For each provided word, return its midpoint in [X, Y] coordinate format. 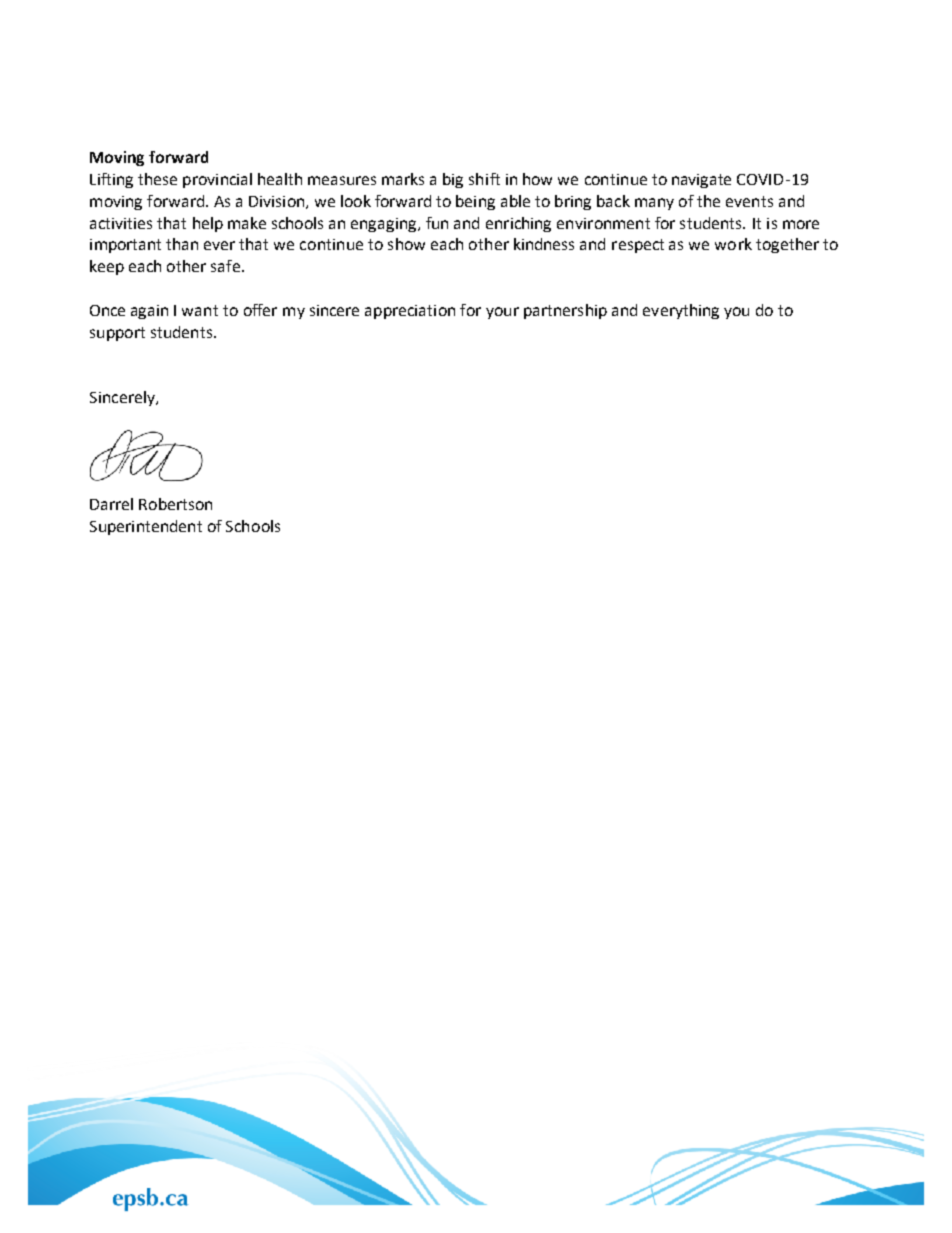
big [453, 180]
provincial [217, 180]
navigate [701, 181]
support [117, 334]
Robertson [175, 504]
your [502, 313]
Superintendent [146, 527]
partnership [565, 311]
